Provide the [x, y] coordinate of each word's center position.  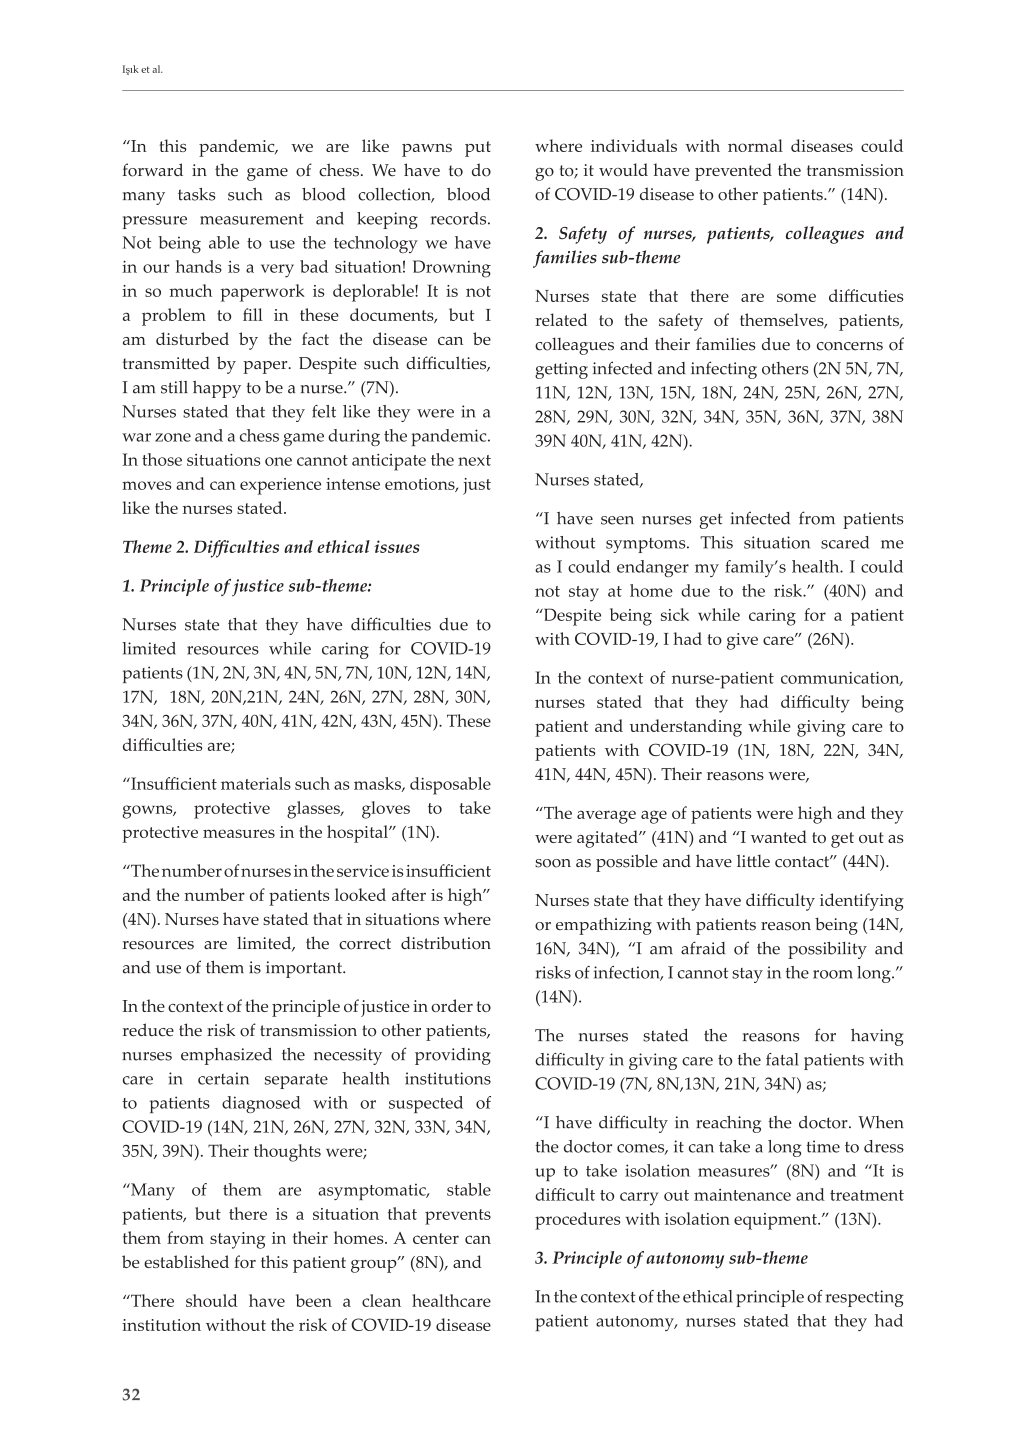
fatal [782, 1059]
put [478, 149]
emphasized [226, 1056]
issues [397, 546]
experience [280, 486]
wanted [779, 836]
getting [561, 370]
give [742, 641]
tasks [197, 194]
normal [755, 145]
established [186, 1261]
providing [453, 1056]
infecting [724, 370]
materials [256, 783]
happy [217, 389]
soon [553, 863]
